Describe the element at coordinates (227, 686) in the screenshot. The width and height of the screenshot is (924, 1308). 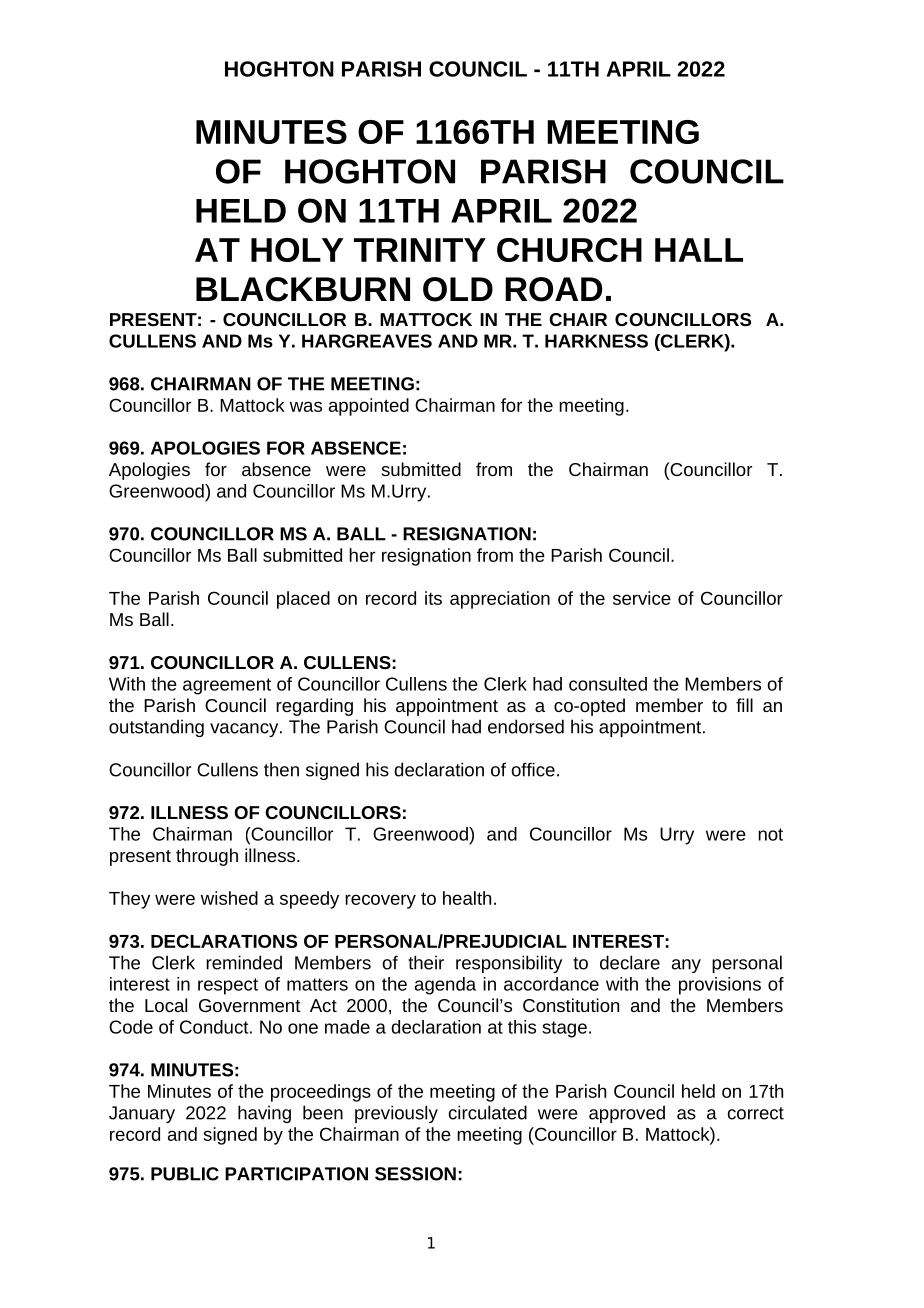
I see `agreement` at that location.
